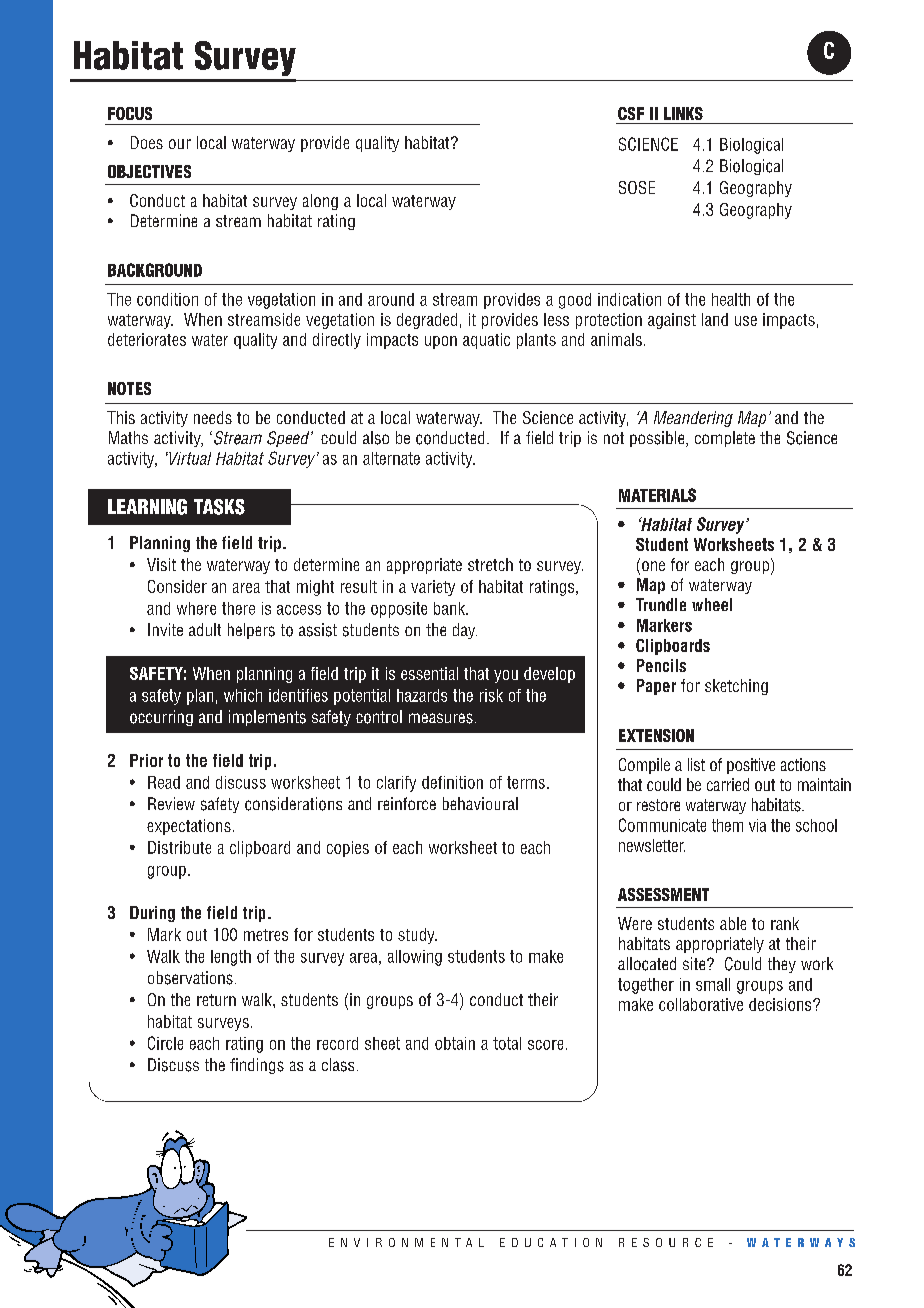 Image resolution: width=924 pixels, height=1308 pixels. Describe the element at coordinates (631, 113) in the page. I see `CSF` at that location.
